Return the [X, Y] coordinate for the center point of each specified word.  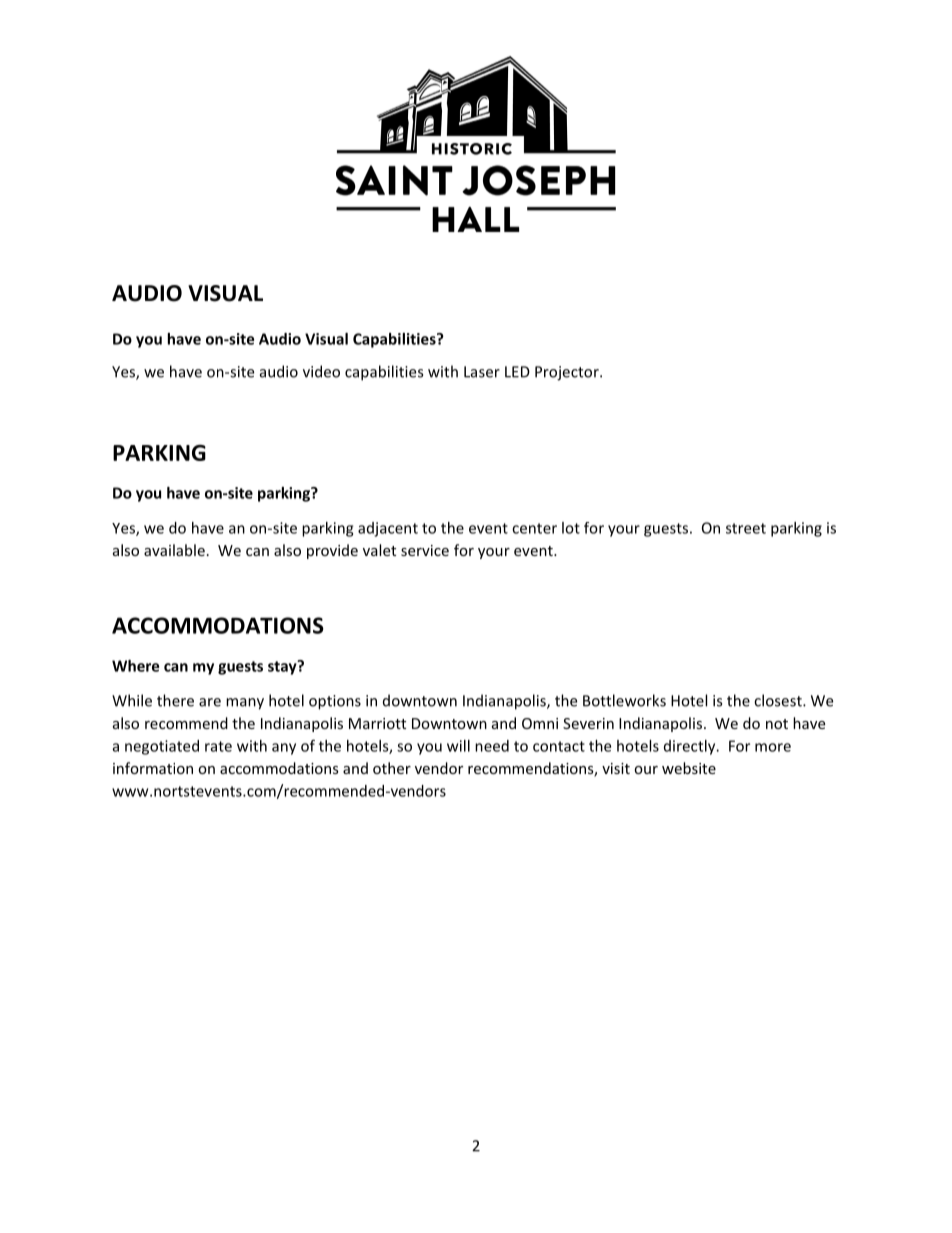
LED [517, 372]
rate [218, 746]
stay [283, 667]
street [746, 528]
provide [332, 551]
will [458, 746]
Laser [482, 372]
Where [135, 666]
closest [779, 700]
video [321, 371]
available [174, 550]
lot [571, 528]
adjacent [388, 529]
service [425, 550]
